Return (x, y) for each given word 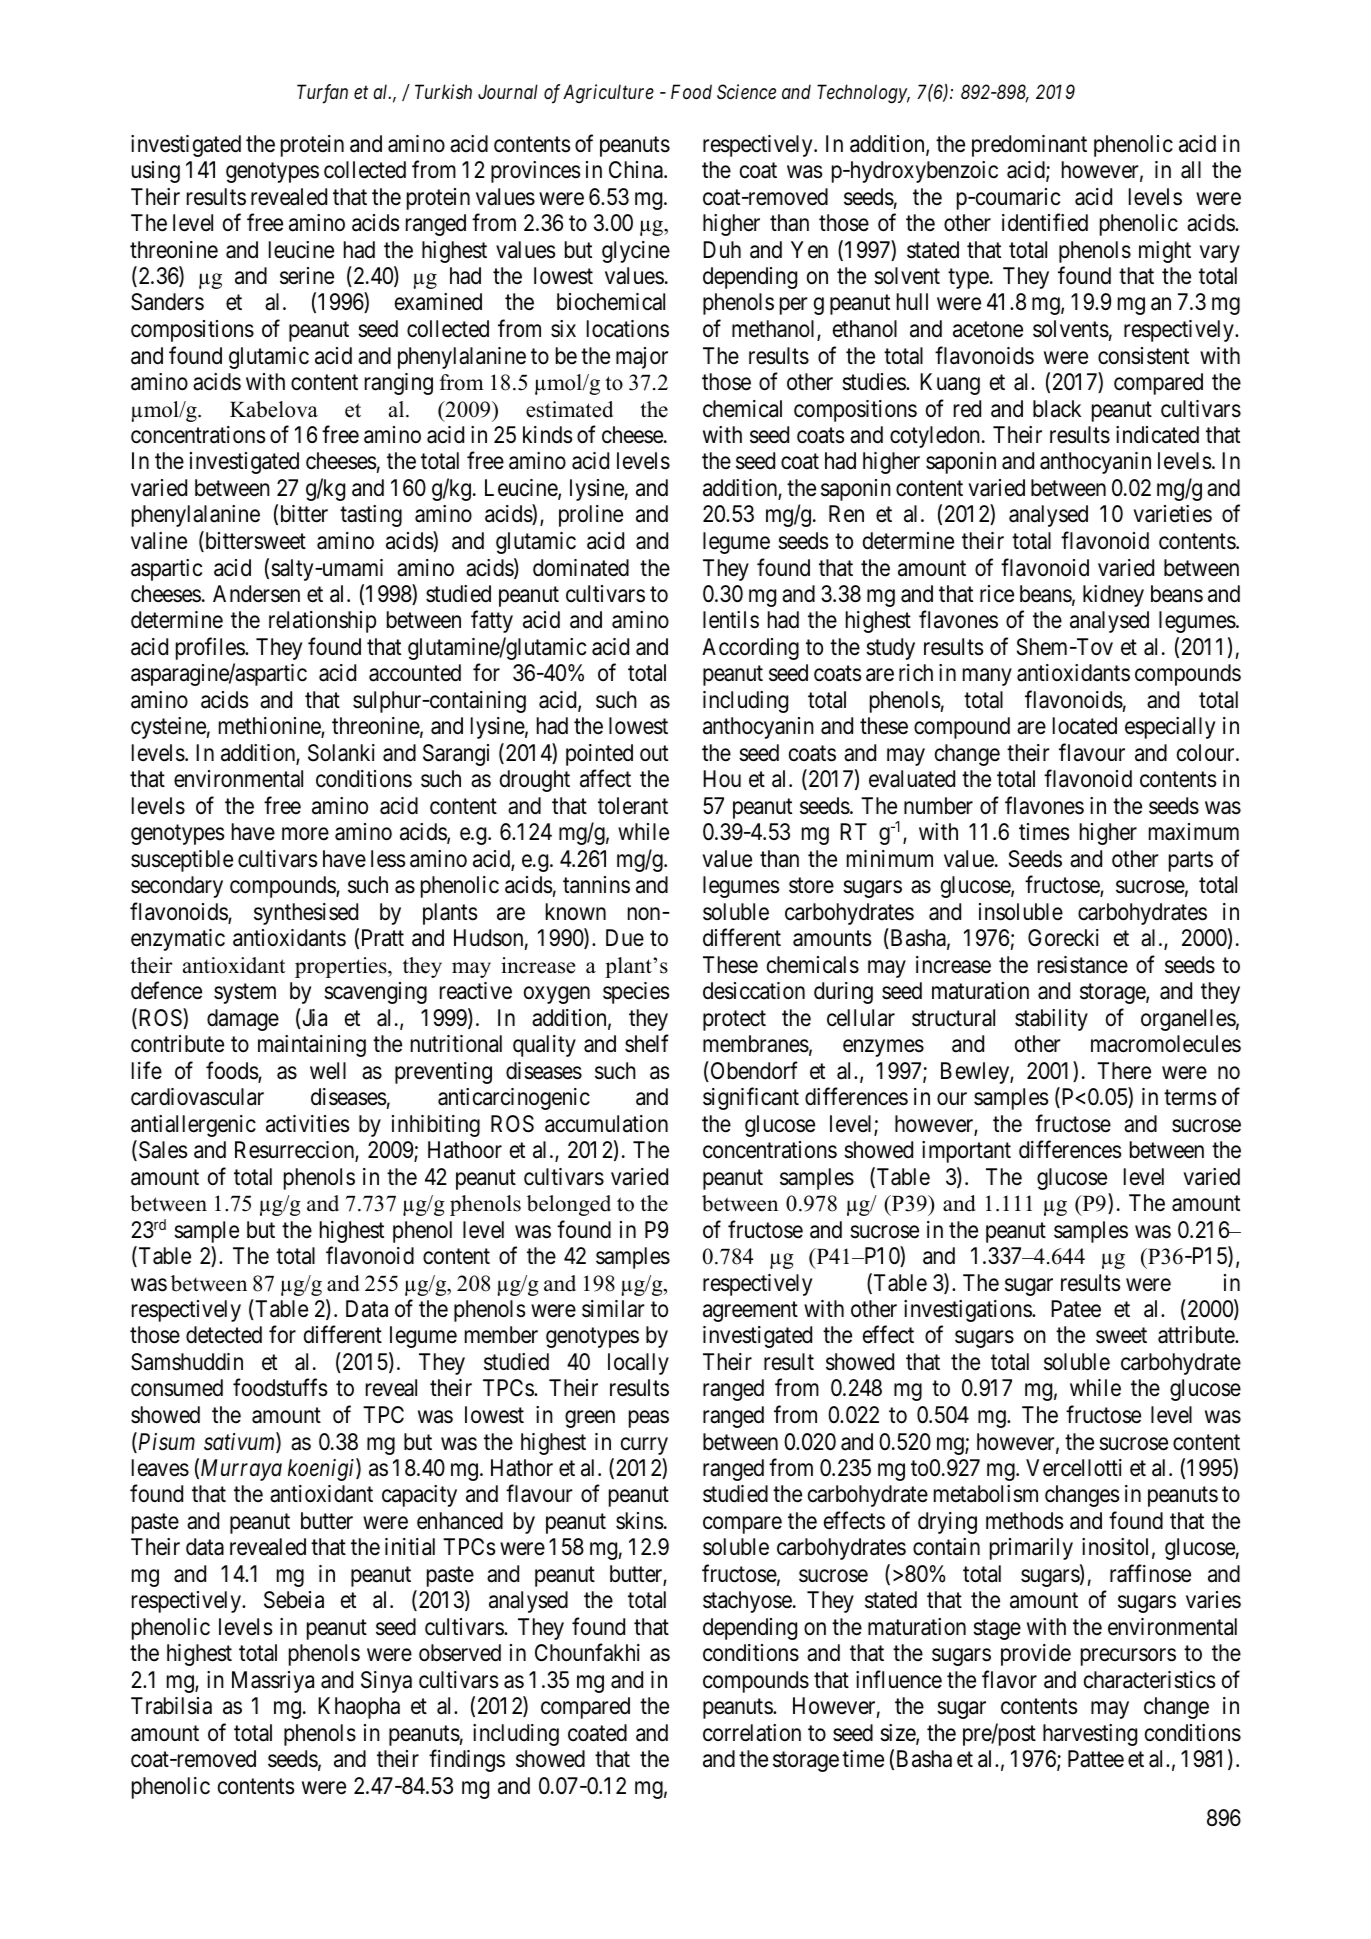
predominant (1029, 146)
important (966, 1152)
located (1085, 726)
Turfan (322, 94)
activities (308, 1124)
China (637, 170)
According (750, 649)
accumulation (606, 1124)
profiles (211, 648)
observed (460, 1653)
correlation (752, 1733)
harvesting (1090, 1735)
